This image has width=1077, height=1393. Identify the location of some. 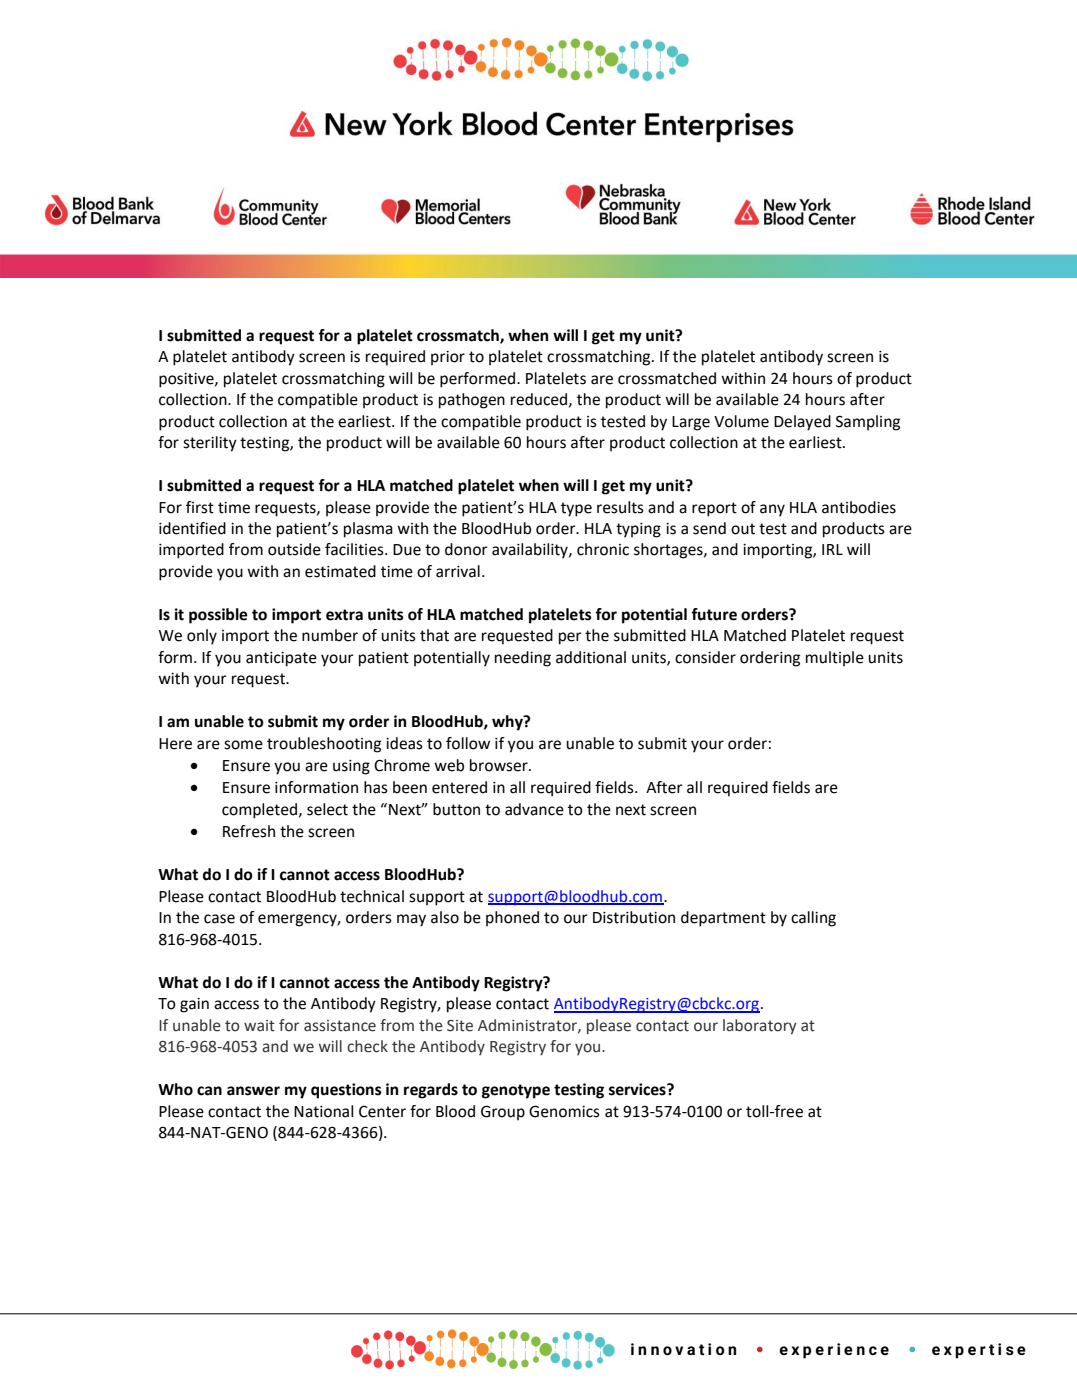
(243, 745).
